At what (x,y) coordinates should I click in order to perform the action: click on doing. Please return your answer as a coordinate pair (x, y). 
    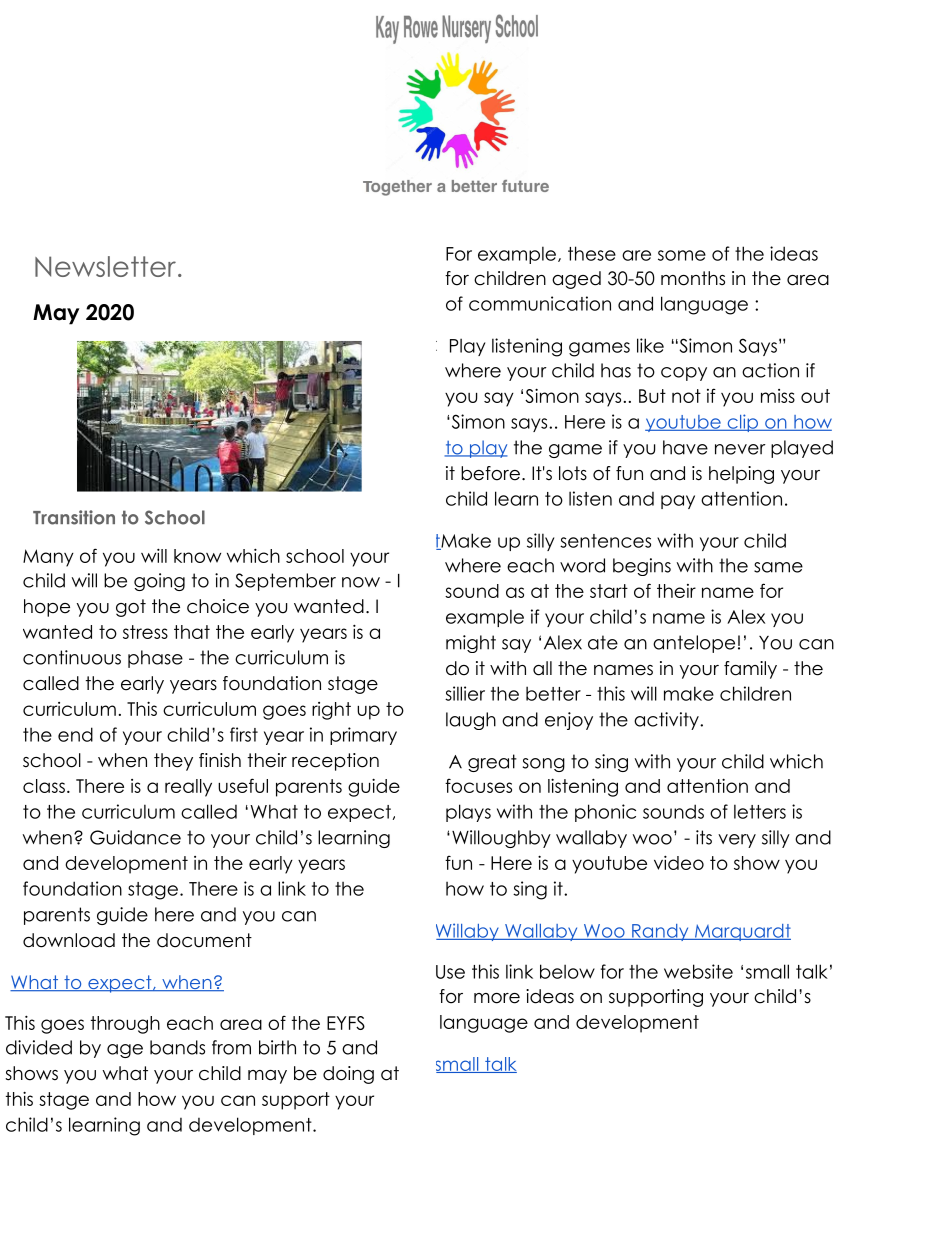
    Looking at the image, I should click on (348, 1075).
